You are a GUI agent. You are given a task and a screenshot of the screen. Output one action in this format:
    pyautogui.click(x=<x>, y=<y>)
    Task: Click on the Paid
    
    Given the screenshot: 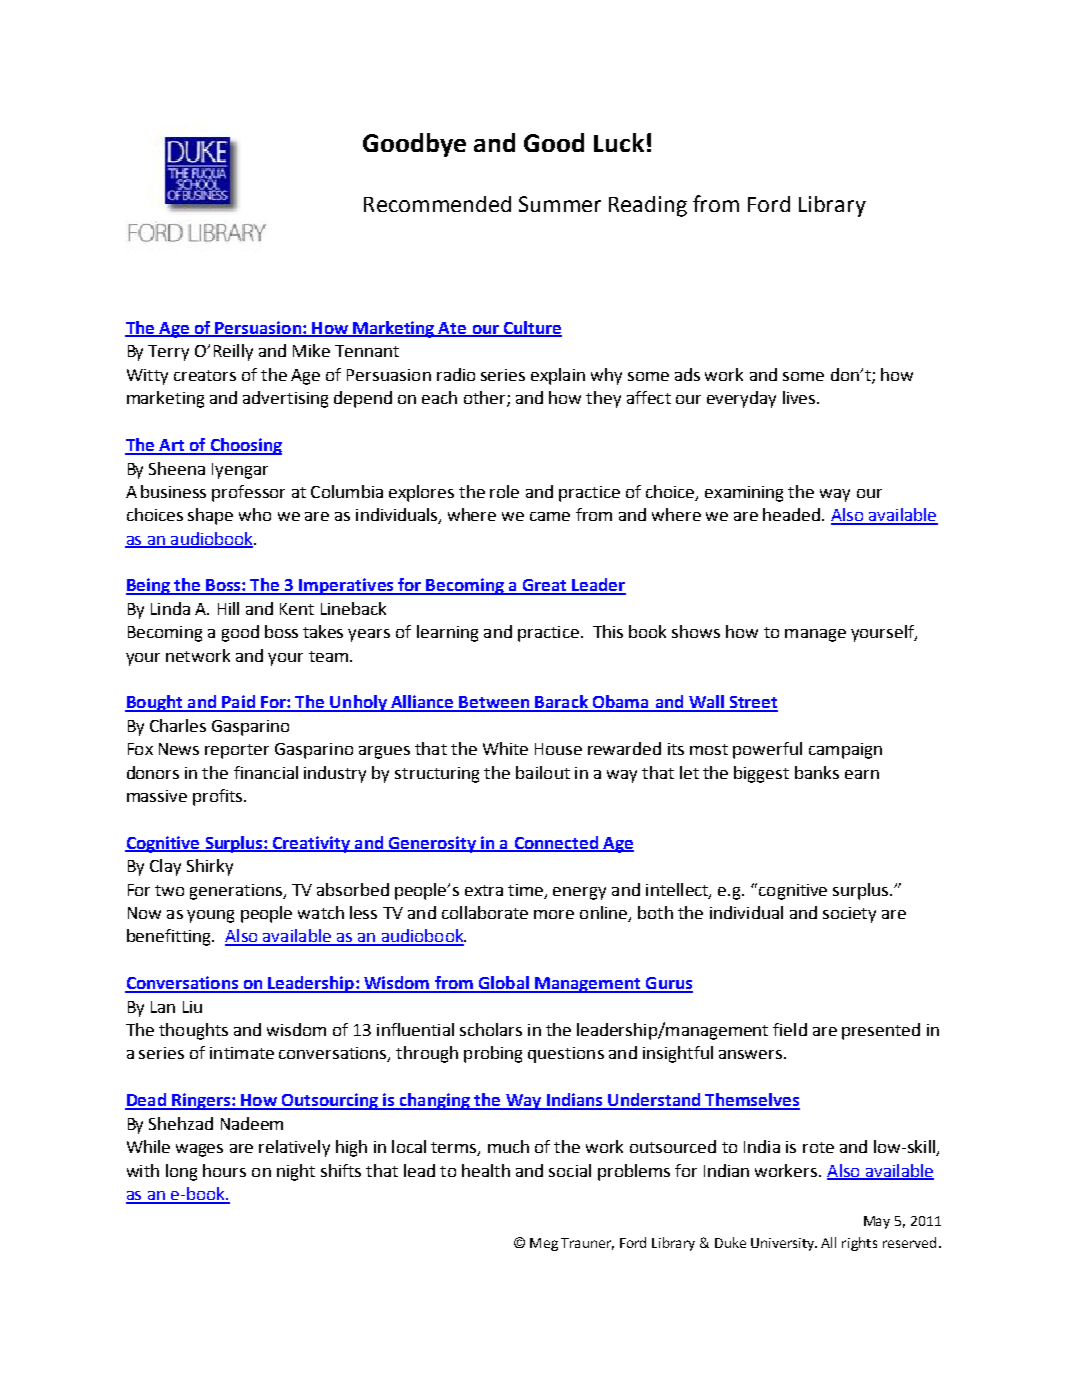 What is the action you would take?
    pyautogui.click(x=239, y=703)
